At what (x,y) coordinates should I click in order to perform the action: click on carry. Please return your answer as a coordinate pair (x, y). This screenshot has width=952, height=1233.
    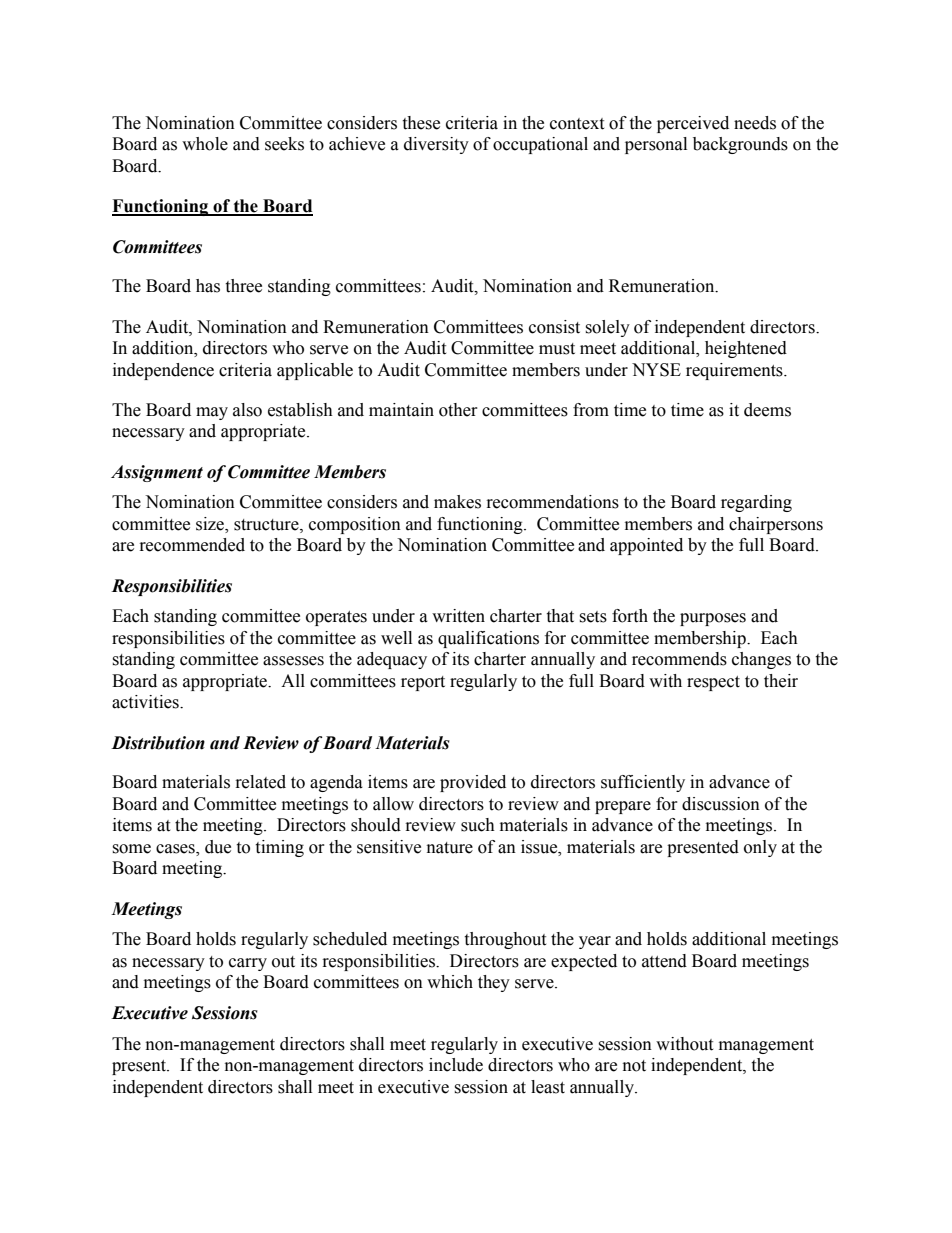
    Looking at the image, I should click on (248, 964).
